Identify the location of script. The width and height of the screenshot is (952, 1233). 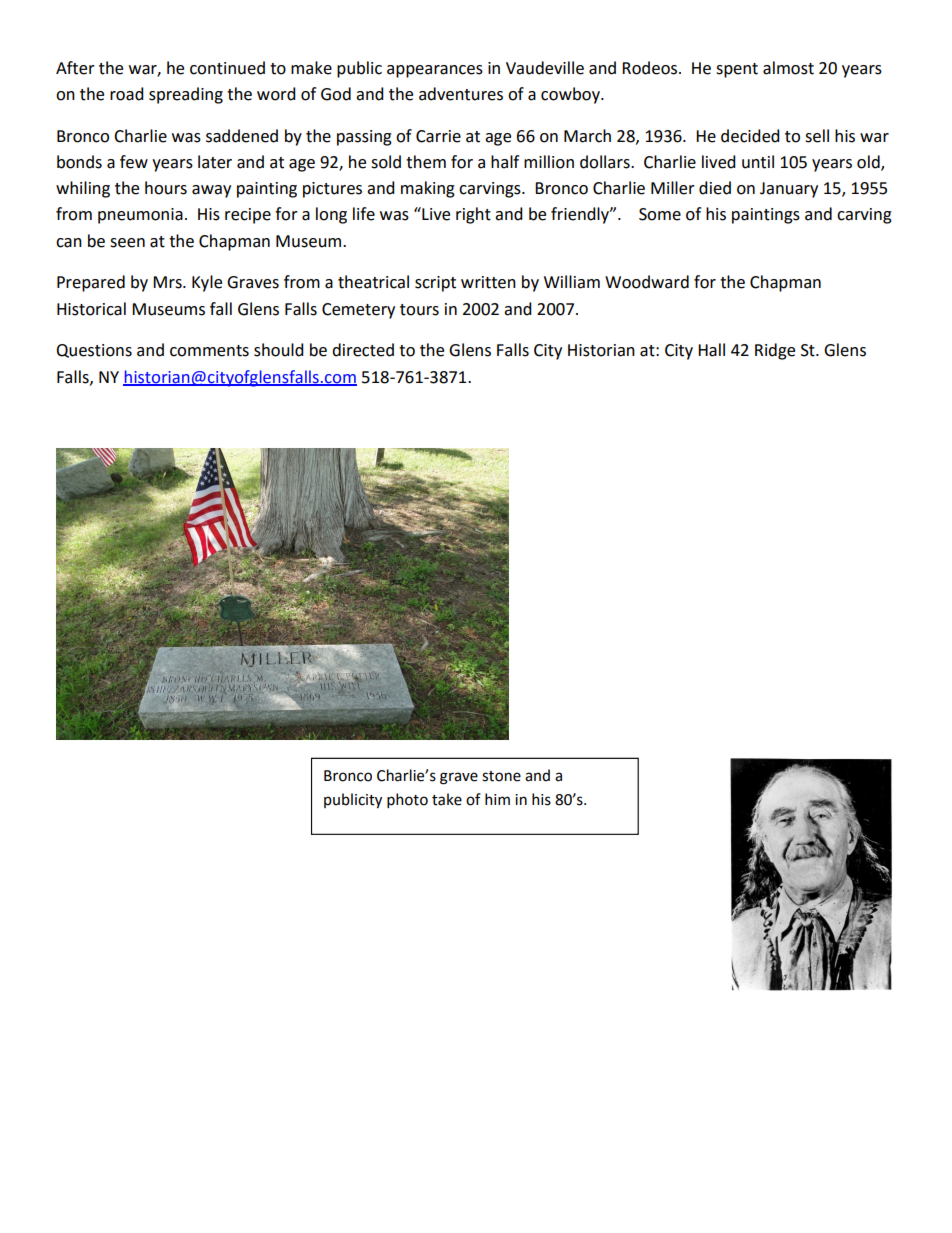
(435, 284).
